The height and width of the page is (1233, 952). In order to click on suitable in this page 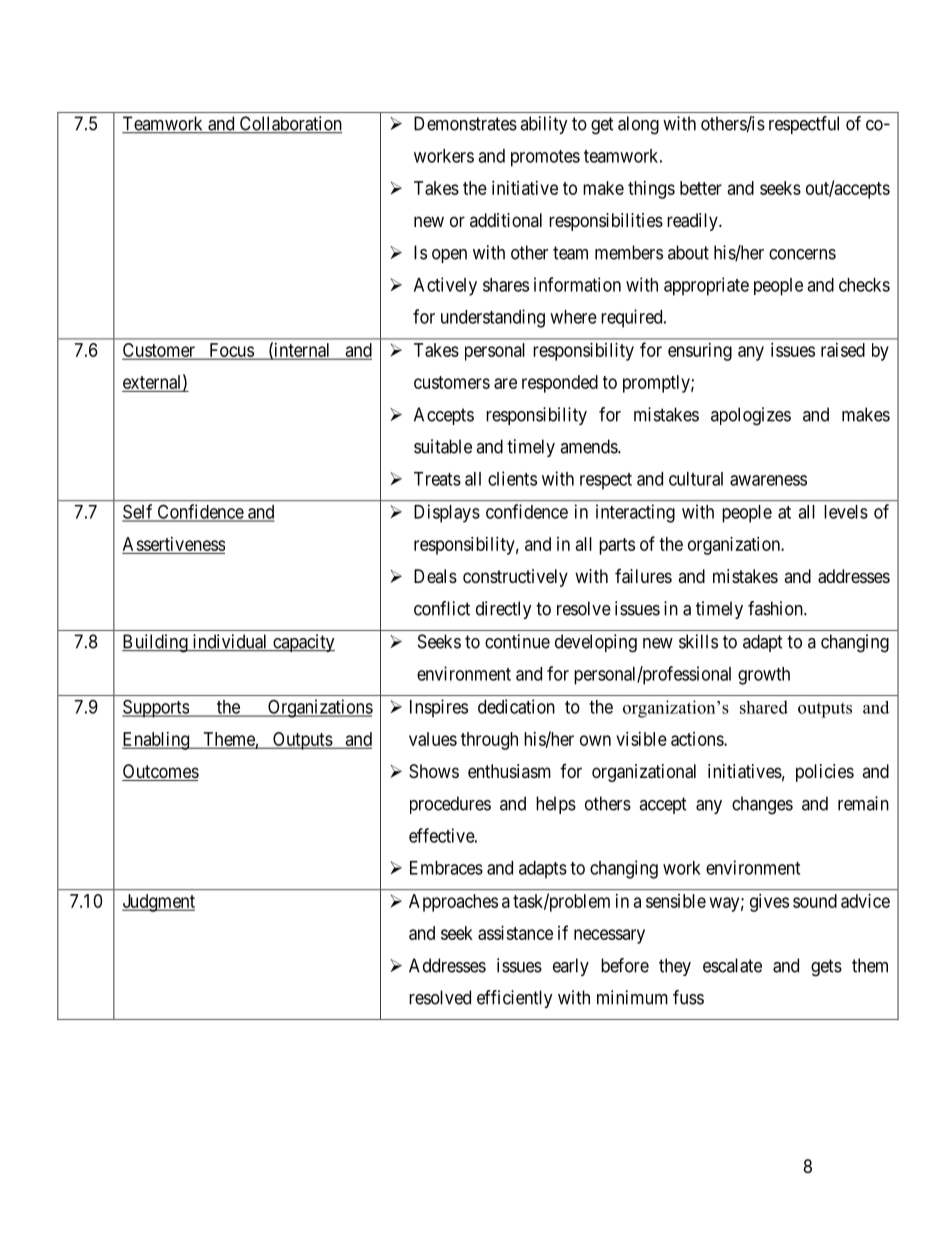, I will do `click(443, 446)`.
